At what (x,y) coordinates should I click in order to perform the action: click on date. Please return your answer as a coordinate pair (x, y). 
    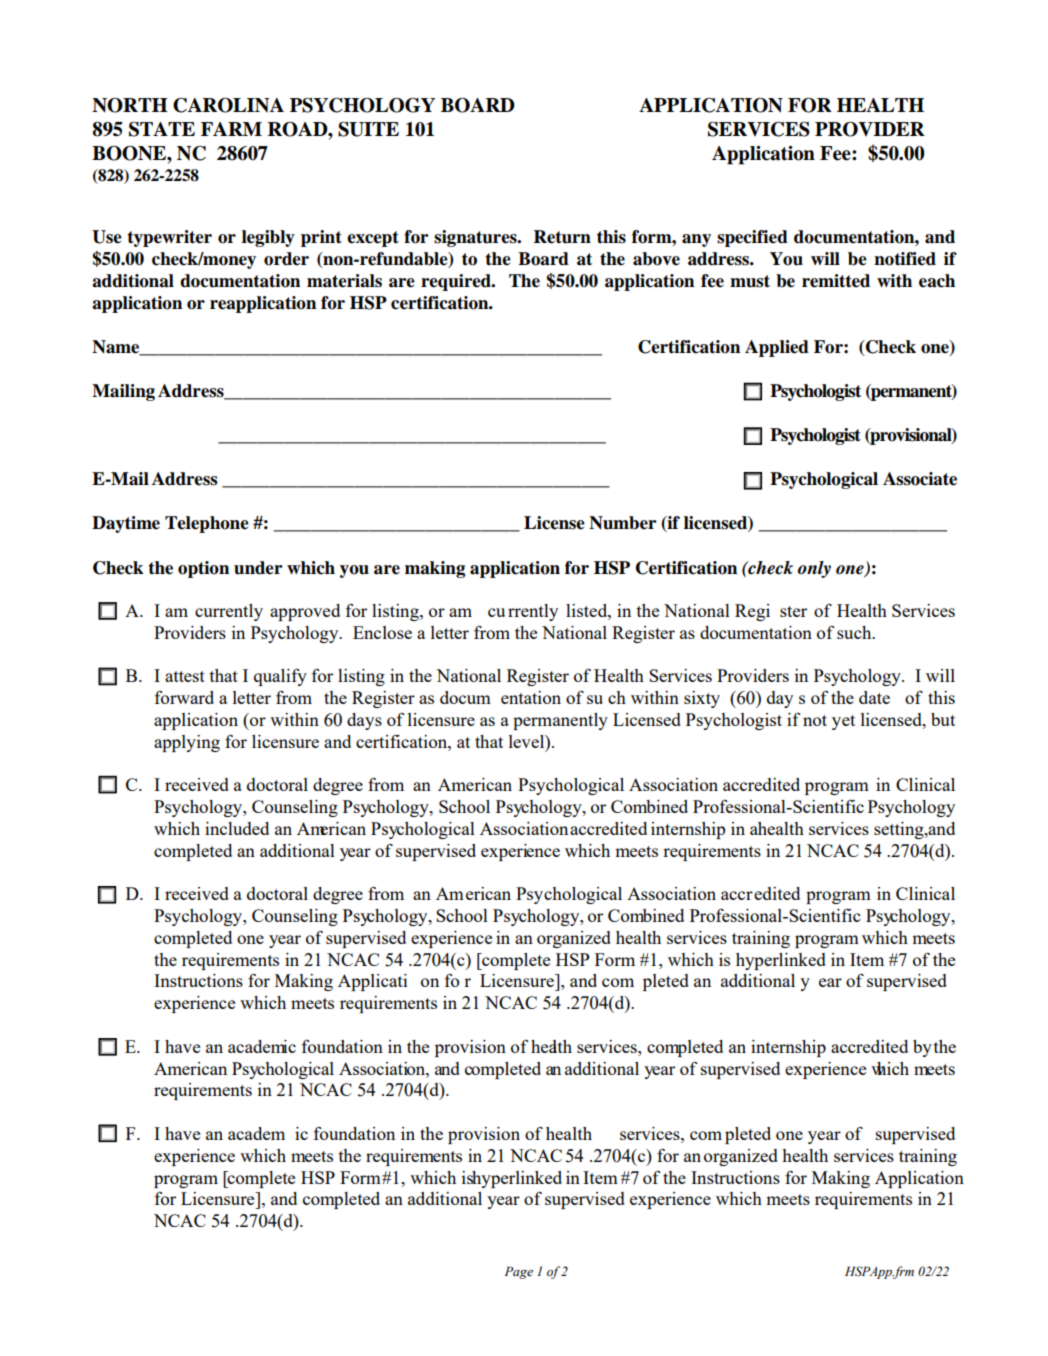
    Looking at the image, I should click on (874, 697).
